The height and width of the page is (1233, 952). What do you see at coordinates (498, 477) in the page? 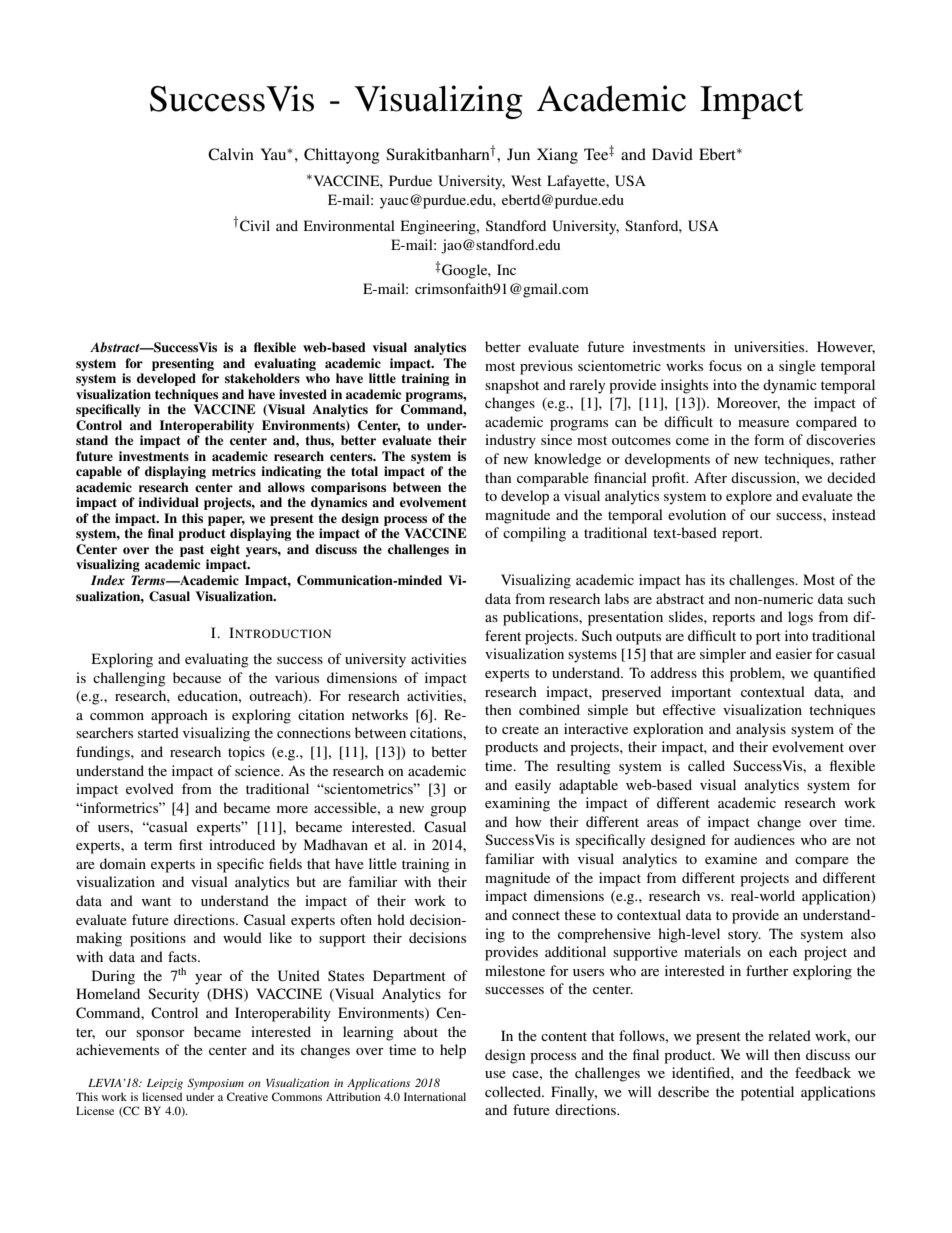
I see `than` at bounding box center [498, 477].
